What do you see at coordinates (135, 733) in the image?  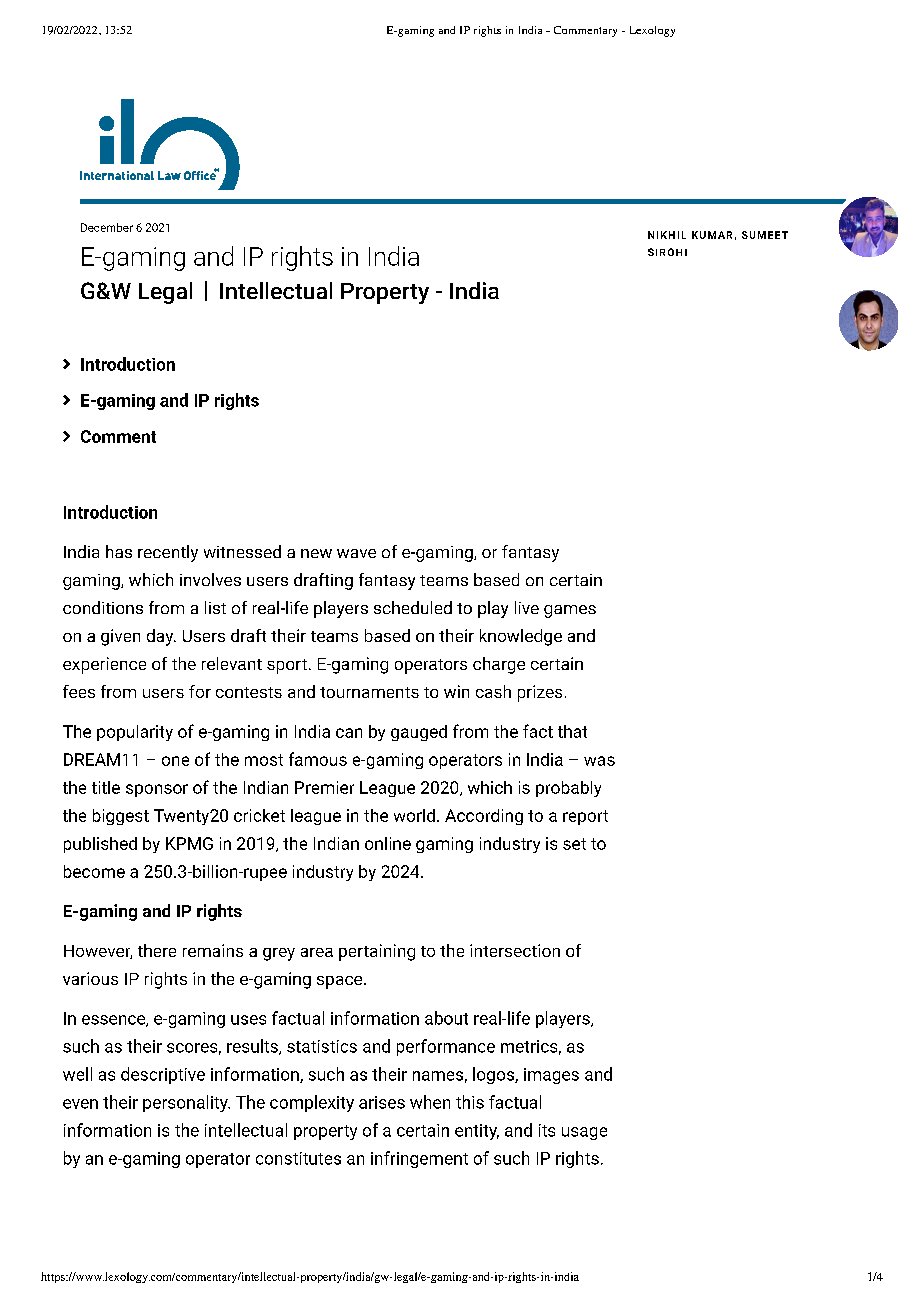 I see `popularity` at bounding box center [135, 733].
